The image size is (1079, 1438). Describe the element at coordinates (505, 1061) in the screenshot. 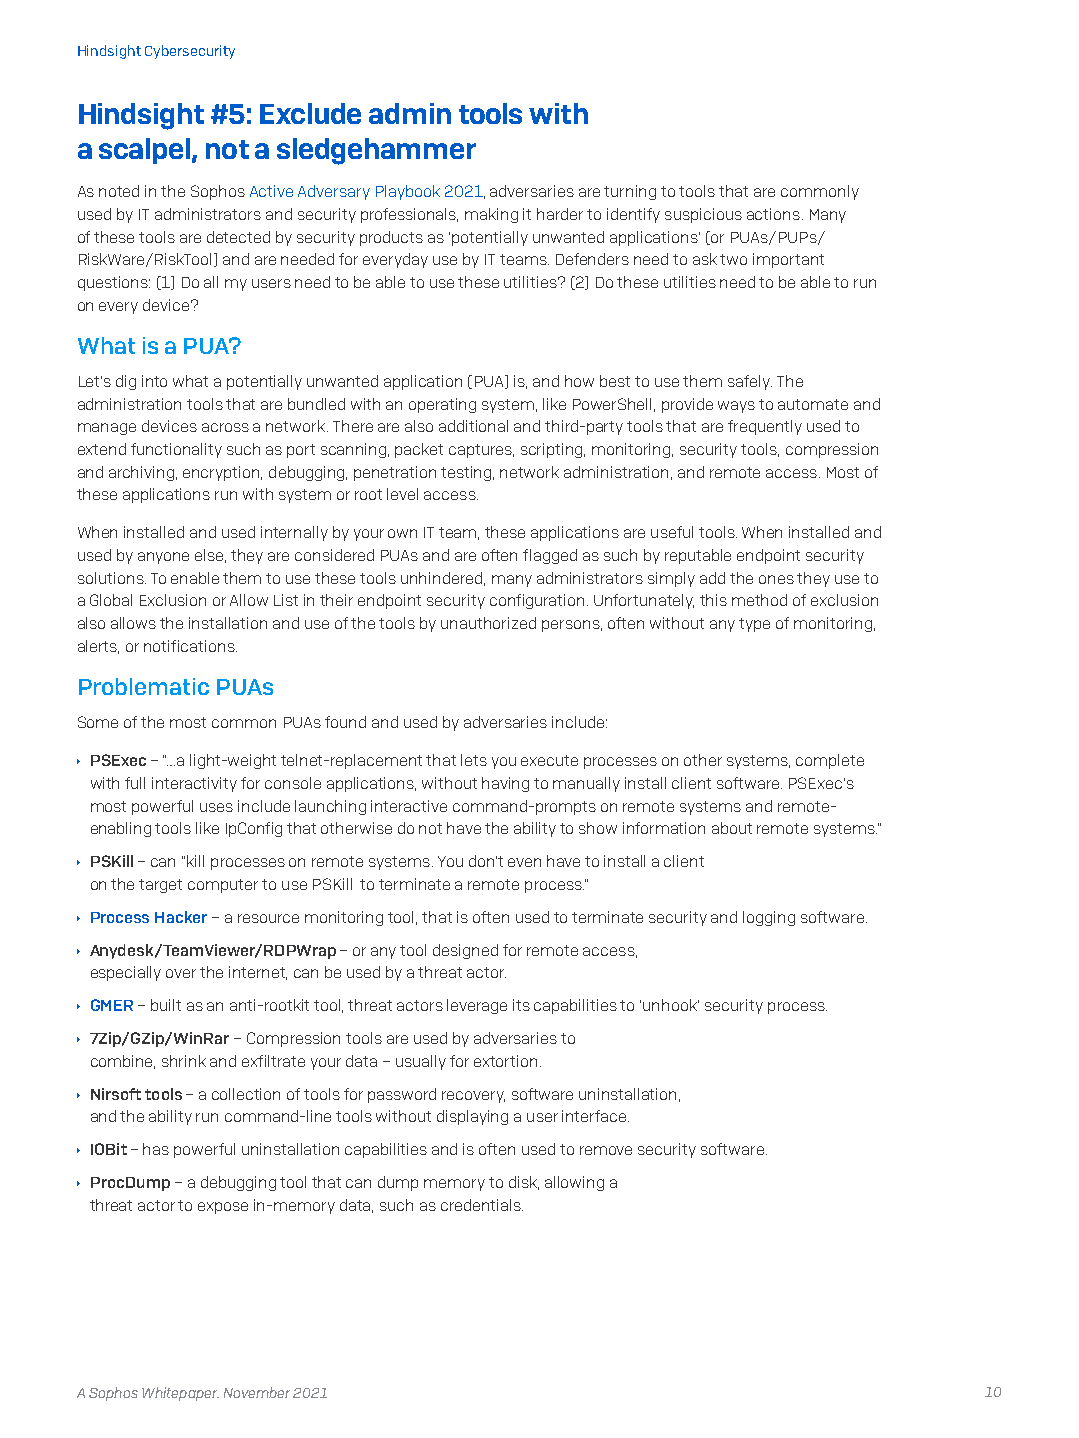

I see `extortion` at that location.
